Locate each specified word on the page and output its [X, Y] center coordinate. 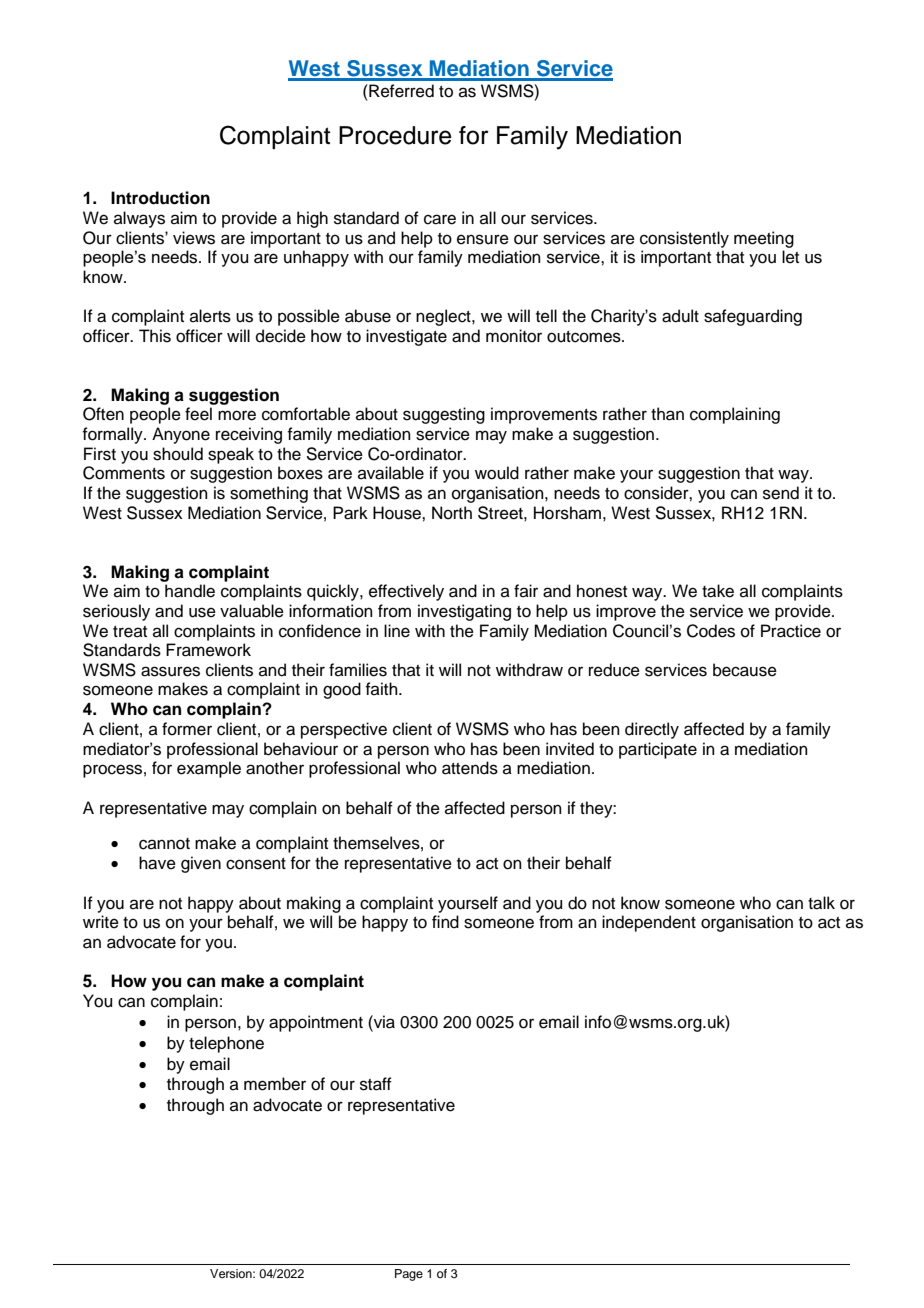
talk [821, 903]
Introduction [160, 198]
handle [190, 591]
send [781, 493]
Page [409, 1275]
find [445, 922]
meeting [764, 239]
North [452, 513]
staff [376, 1084]
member [275, 1084]
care [440, 219]
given [201, 864]
